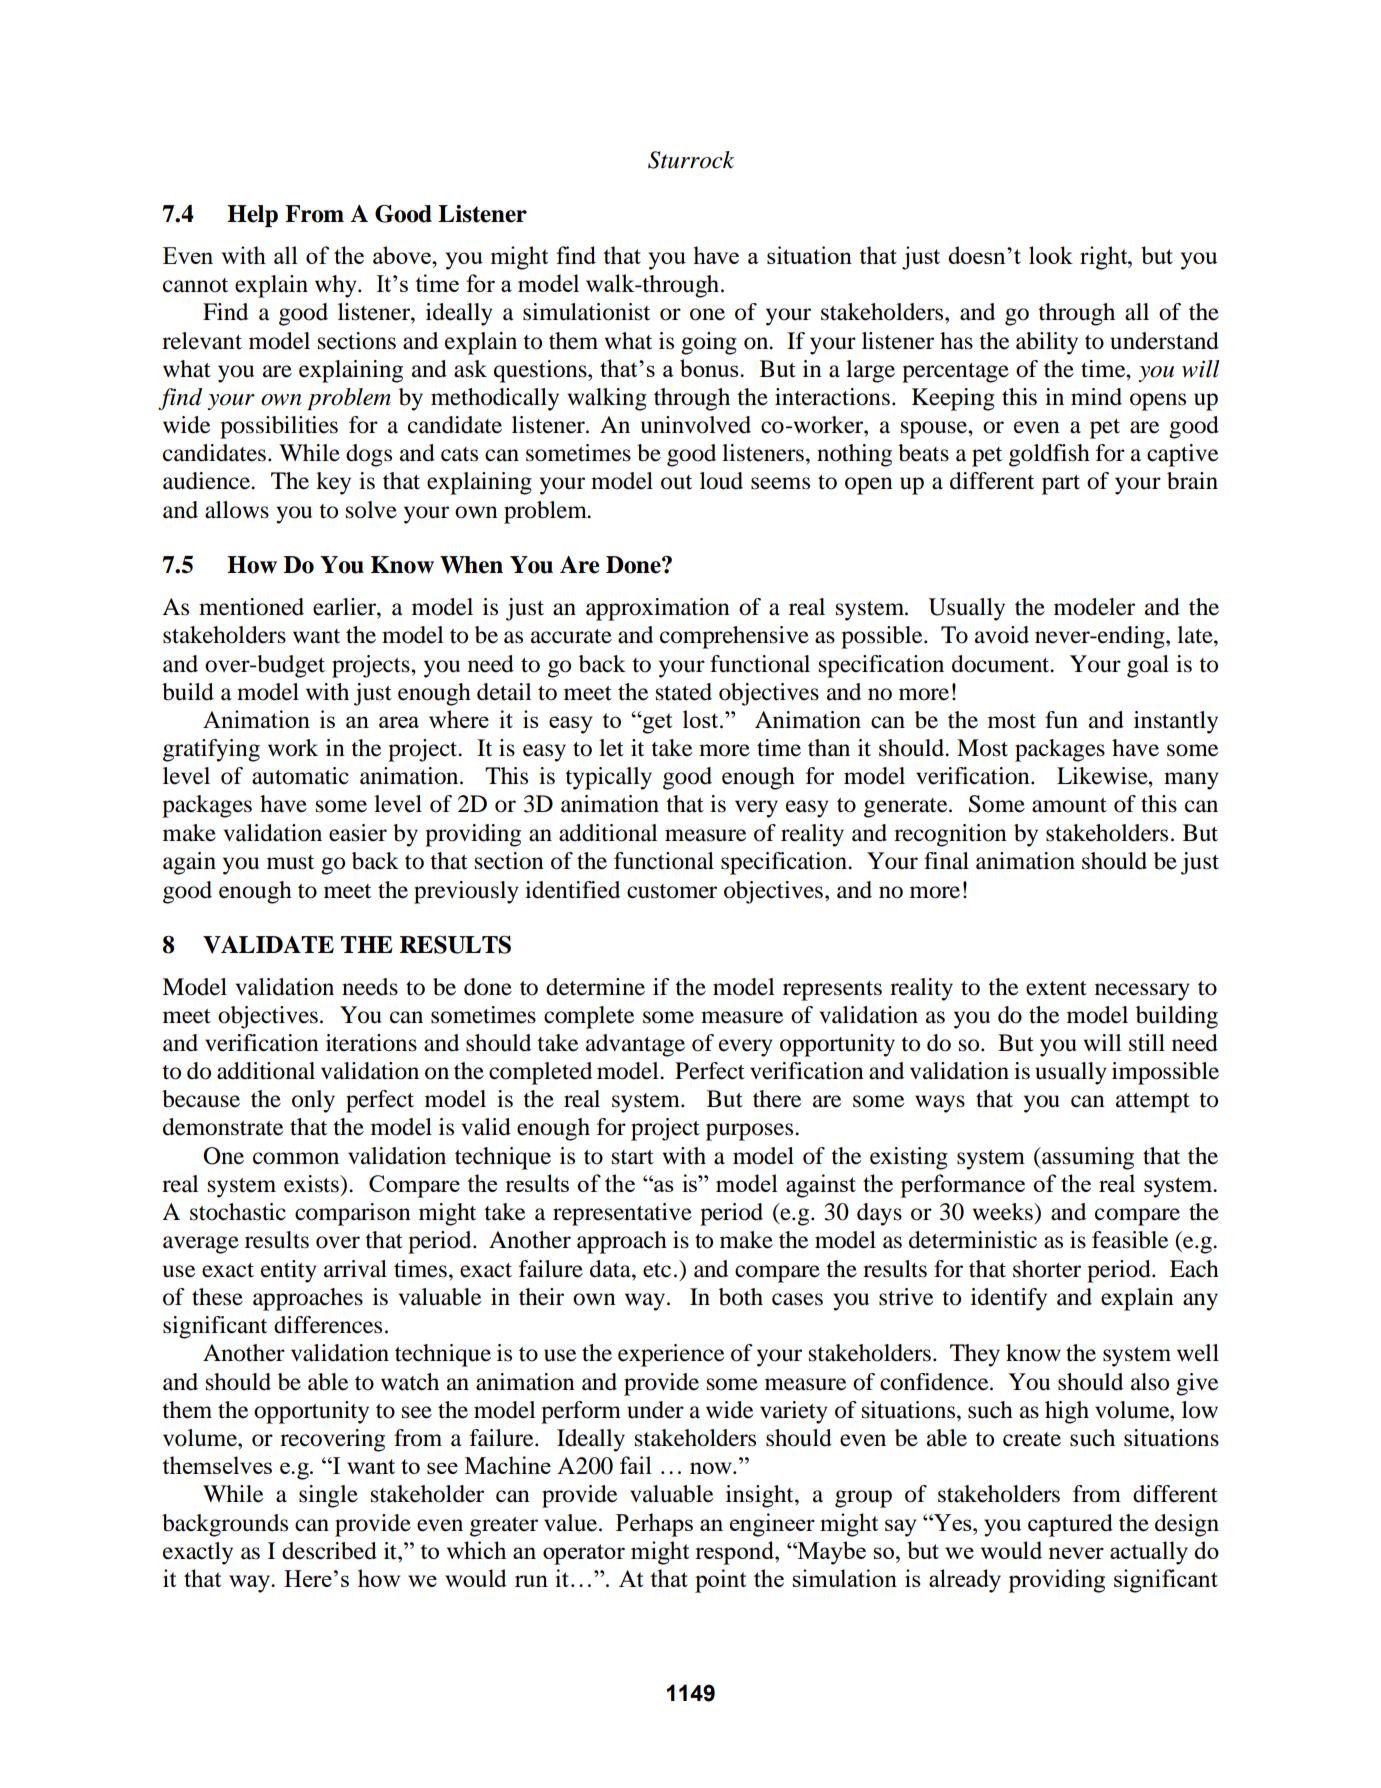 The width and height of the screenshot is (1381, 1788). What do you see at coordinates (1051, 255) in the screenshot?
I see `look` at bounding box center [1051, 255].
